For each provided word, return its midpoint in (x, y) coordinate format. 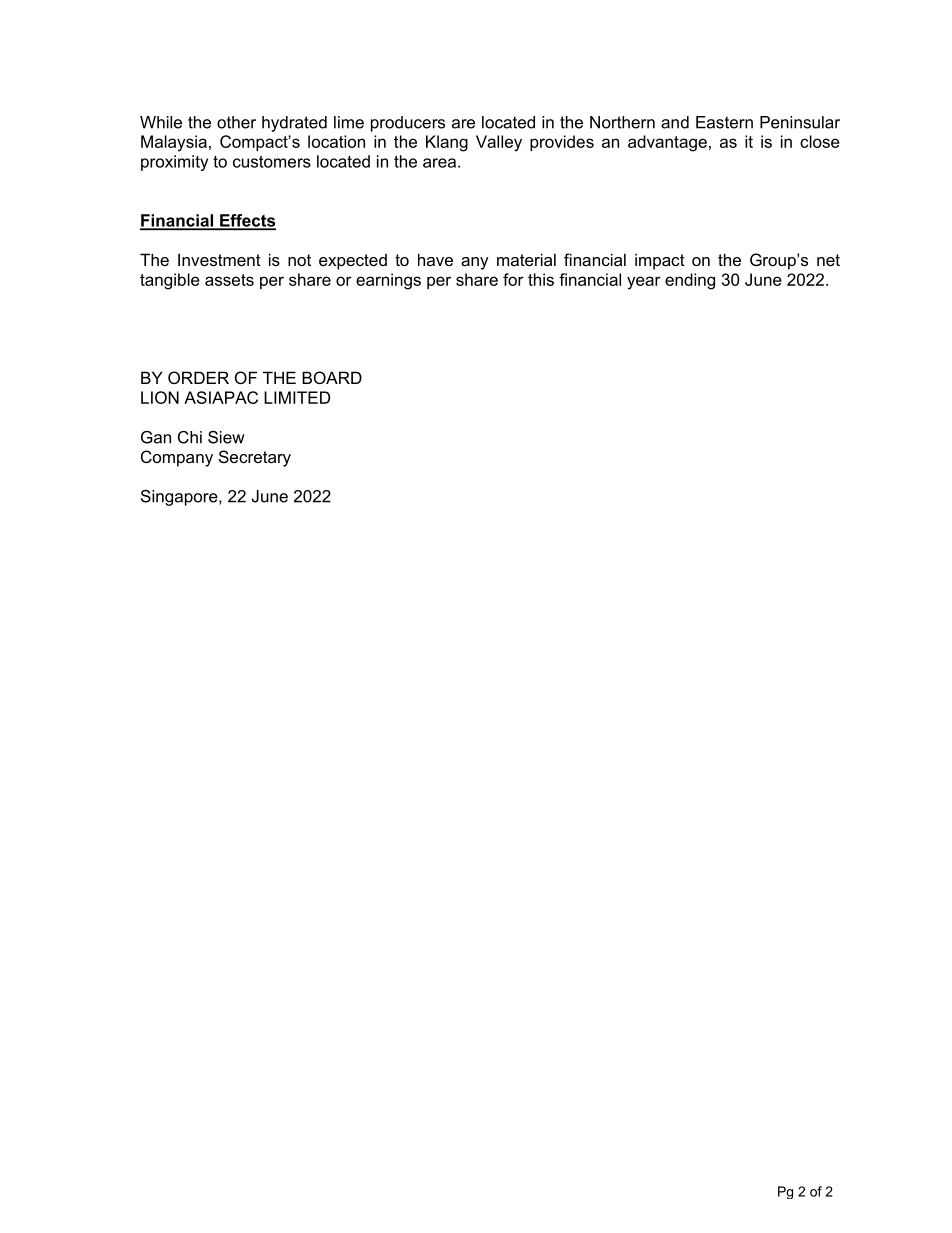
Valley (499, 143)
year (644, 283)
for (513, 279)
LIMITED (297, 397)
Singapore (180, 498)
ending (690, 281)
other (236, 122)
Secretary (255, 458)
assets (229, 280)
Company (177, 458)
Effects (247, 221)
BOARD (332, 377)
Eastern (724, 122)
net (828, 260)
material (526, 259)
